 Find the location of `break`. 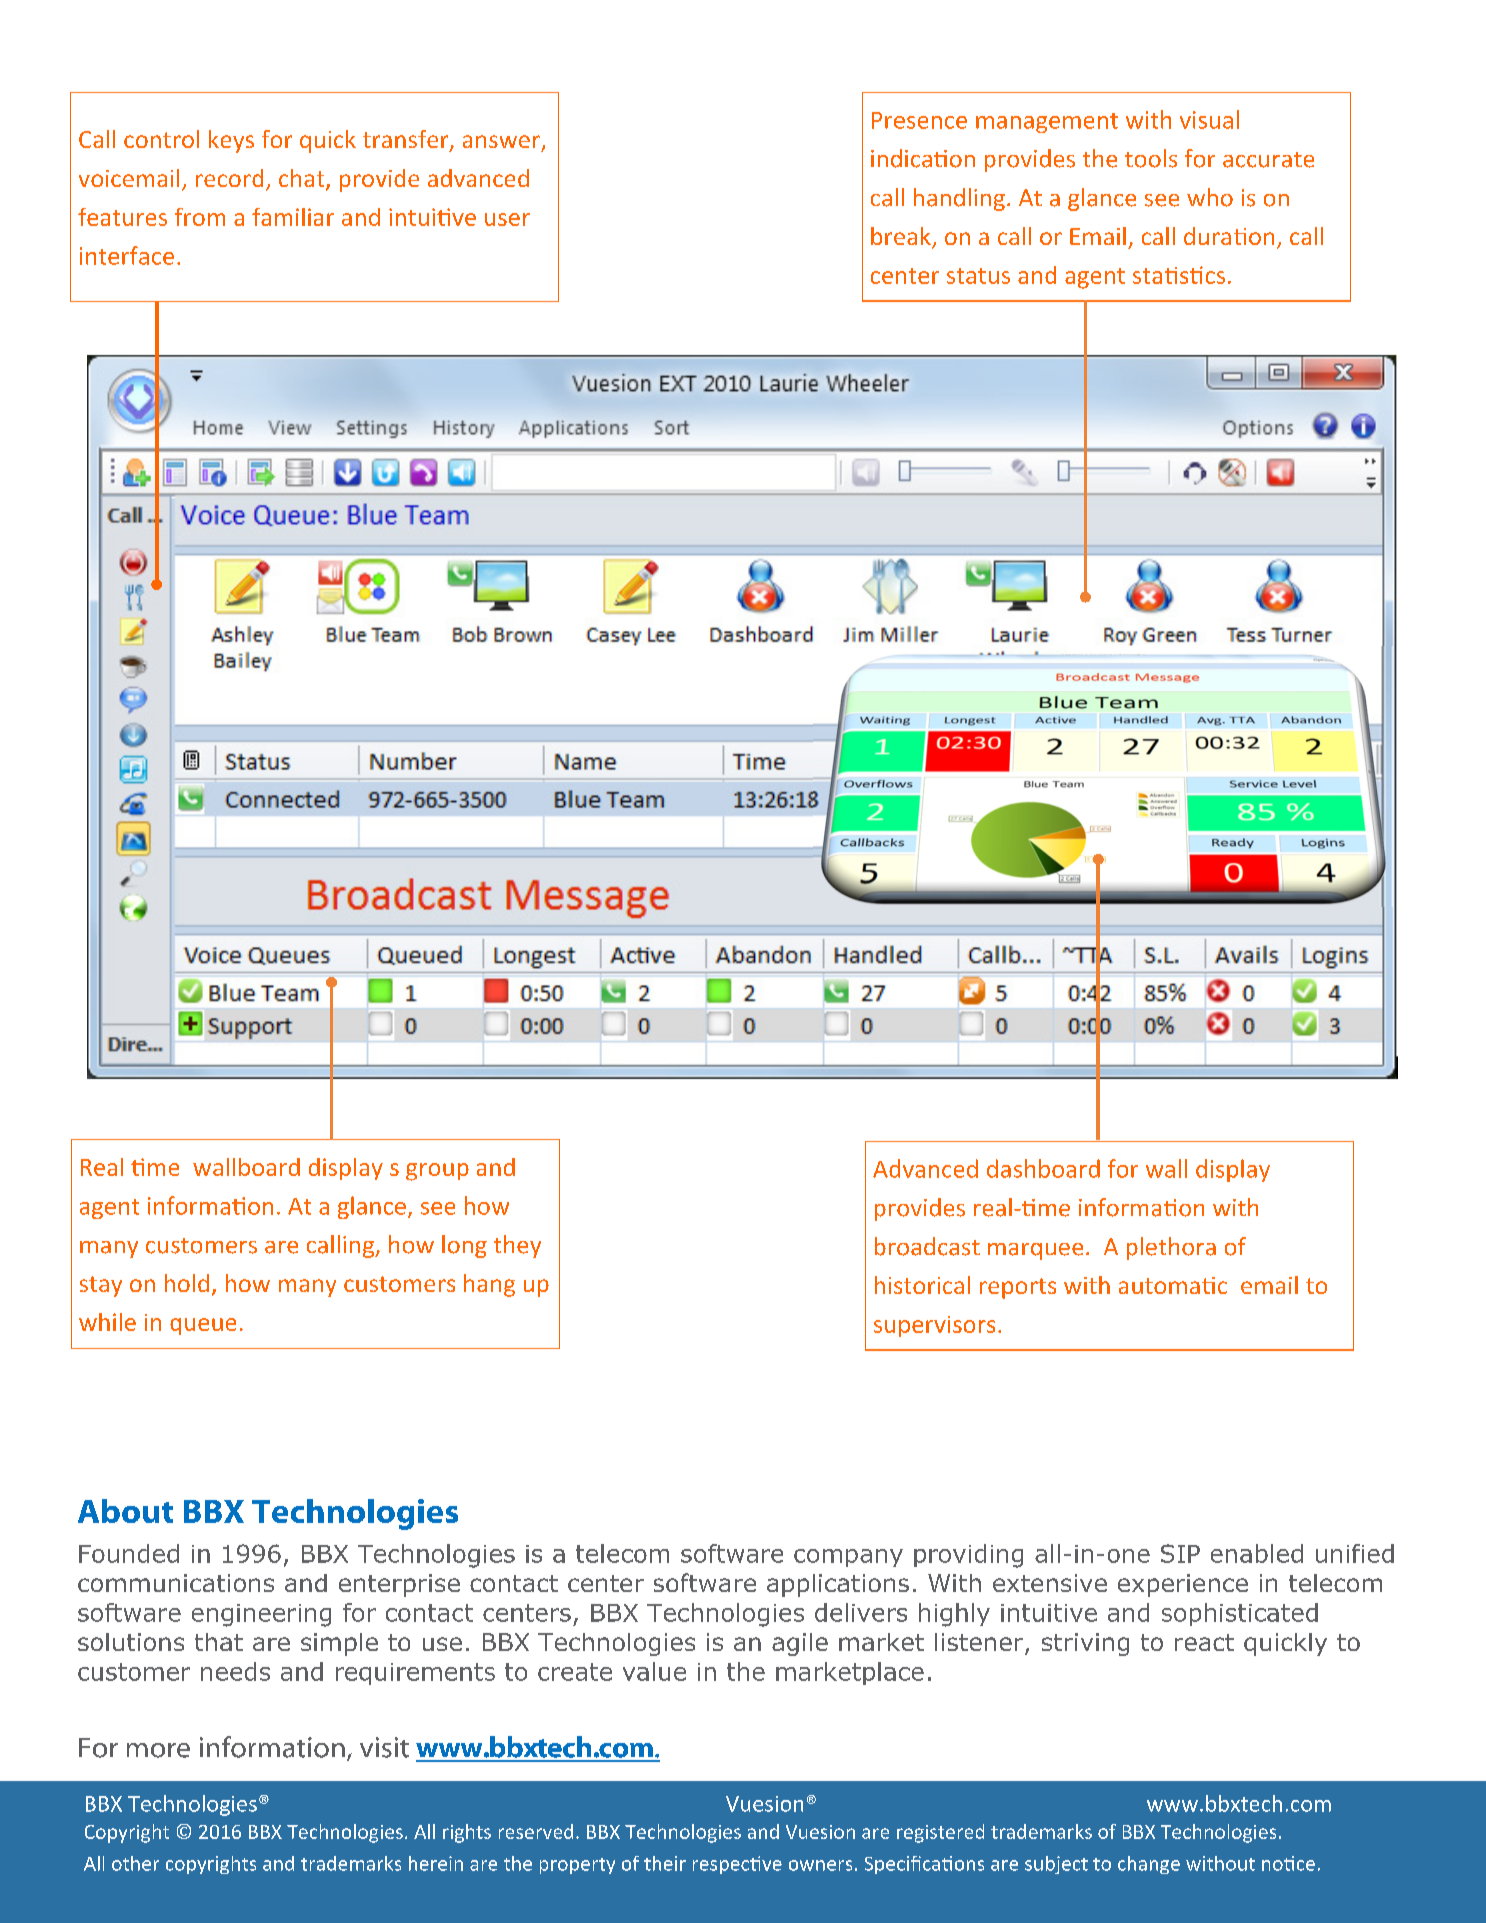

break is located at coordinates (902, 237).
